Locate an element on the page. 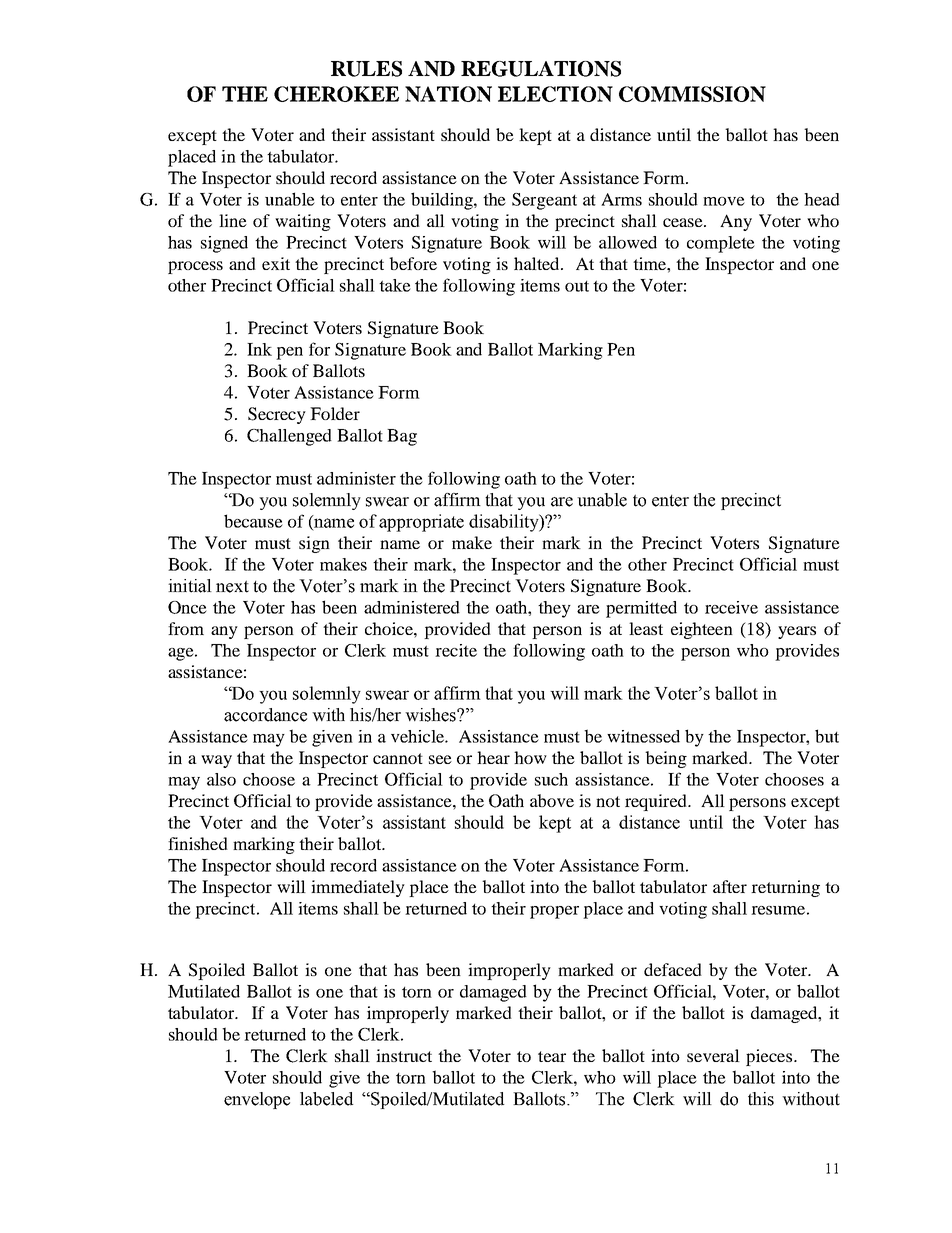 The width and height of the image is (952, 1233). CHEROKEE is located at coordinates (336, 94).
